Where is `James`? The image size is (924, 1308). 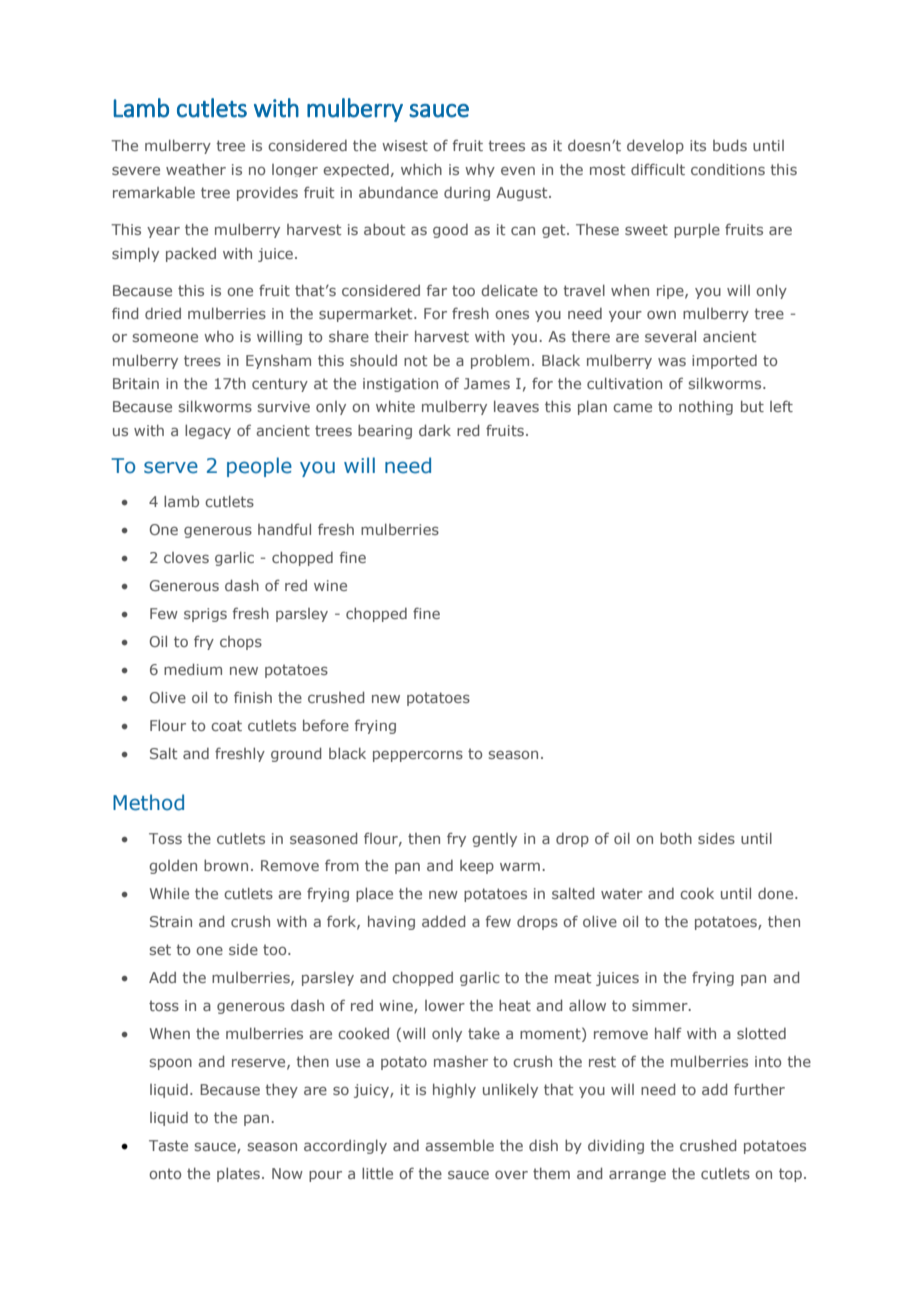
James is located at coordinates (487, 383).
